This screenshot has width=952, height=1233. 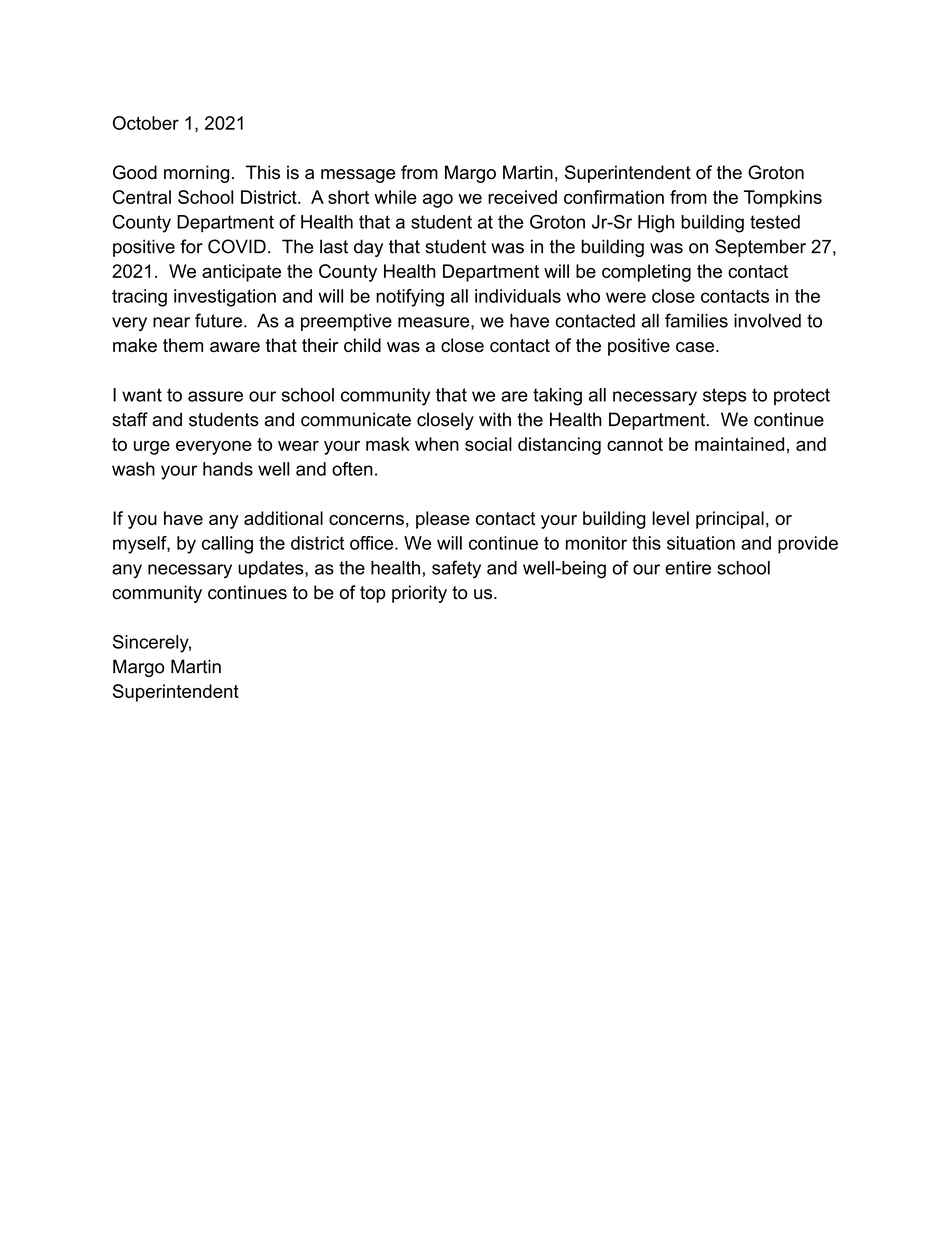 What do you see at coordinates (488, 444) in the screenshot?
I see `social` at bounding box center [488, 444].
